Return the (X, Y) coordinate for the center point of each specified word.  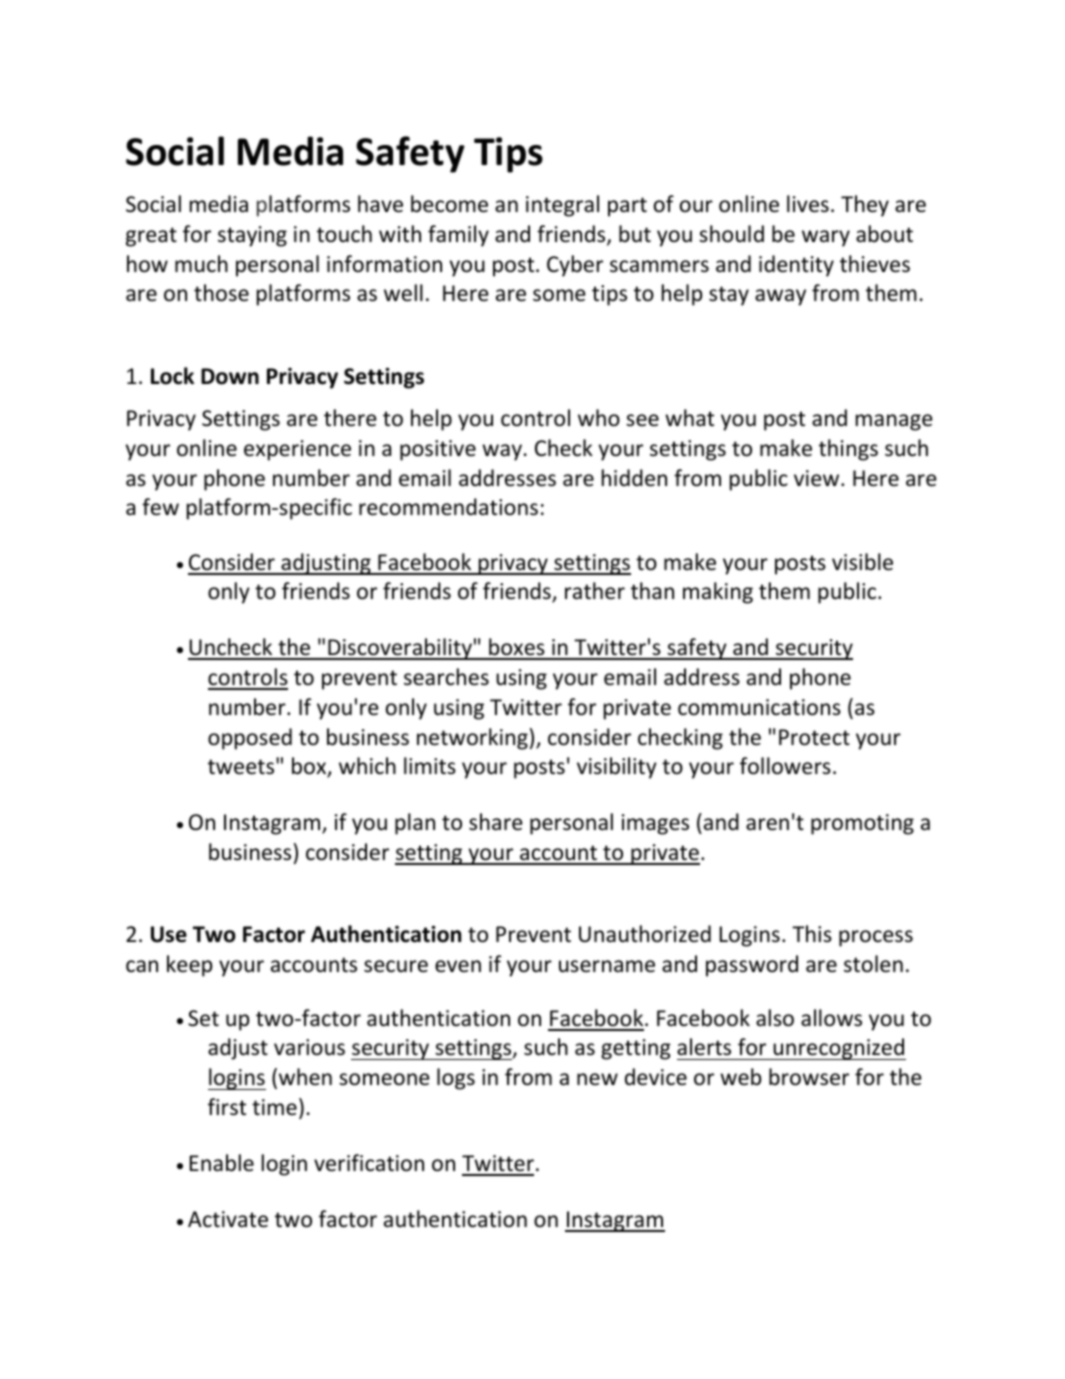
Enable (221, 1163)
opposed (250, 739)
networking (472, 739)
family (458, 236)
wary (826, 238)
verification (369, 1163)
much (201, 263)
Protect (814, 737)
